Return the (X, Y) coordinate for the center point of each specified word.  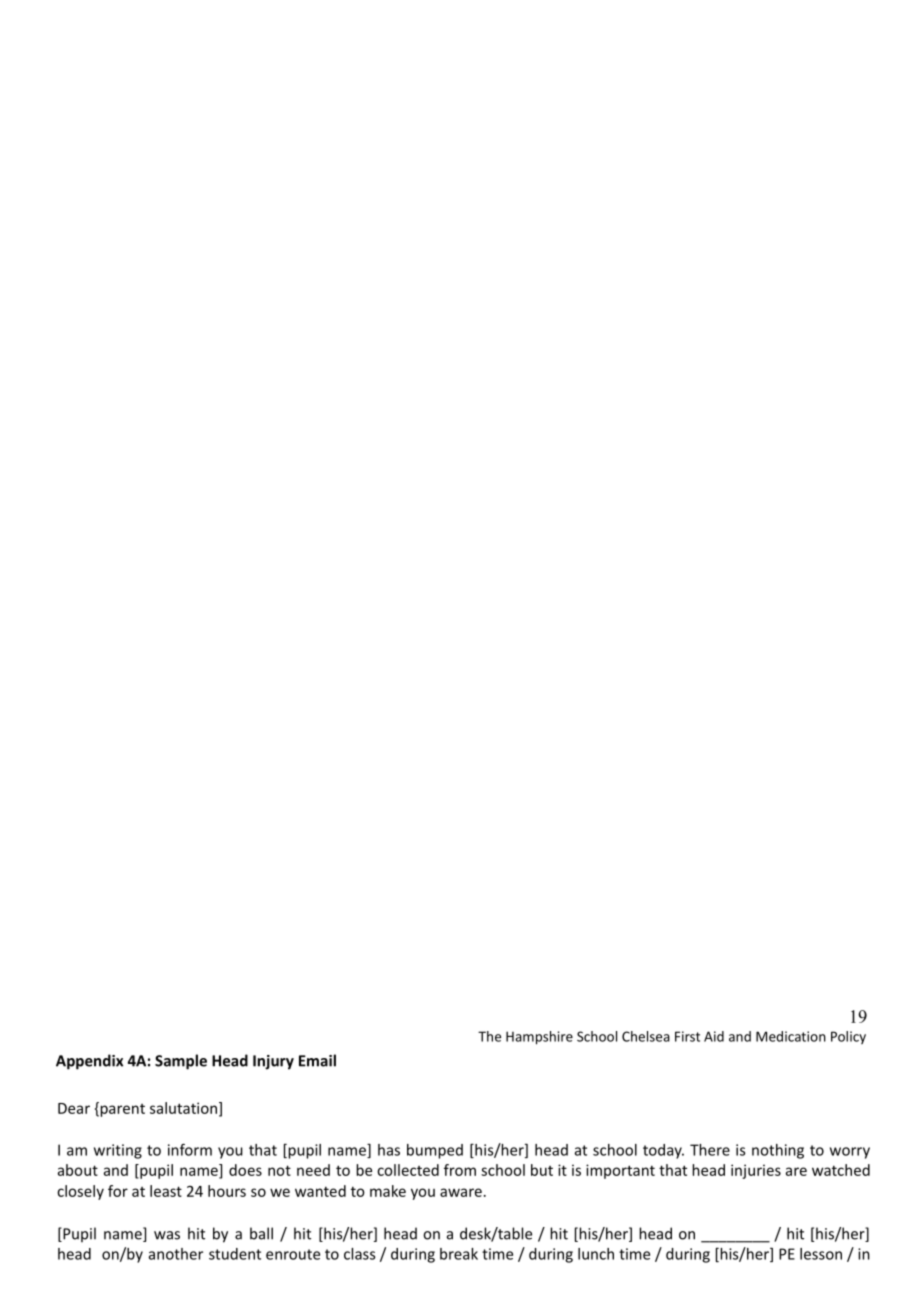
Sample (181, 1062)
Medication (791, 1036)
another (176, 1254)
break (459, 1254)
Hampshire (539, 1038)
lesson (821, 1254)
